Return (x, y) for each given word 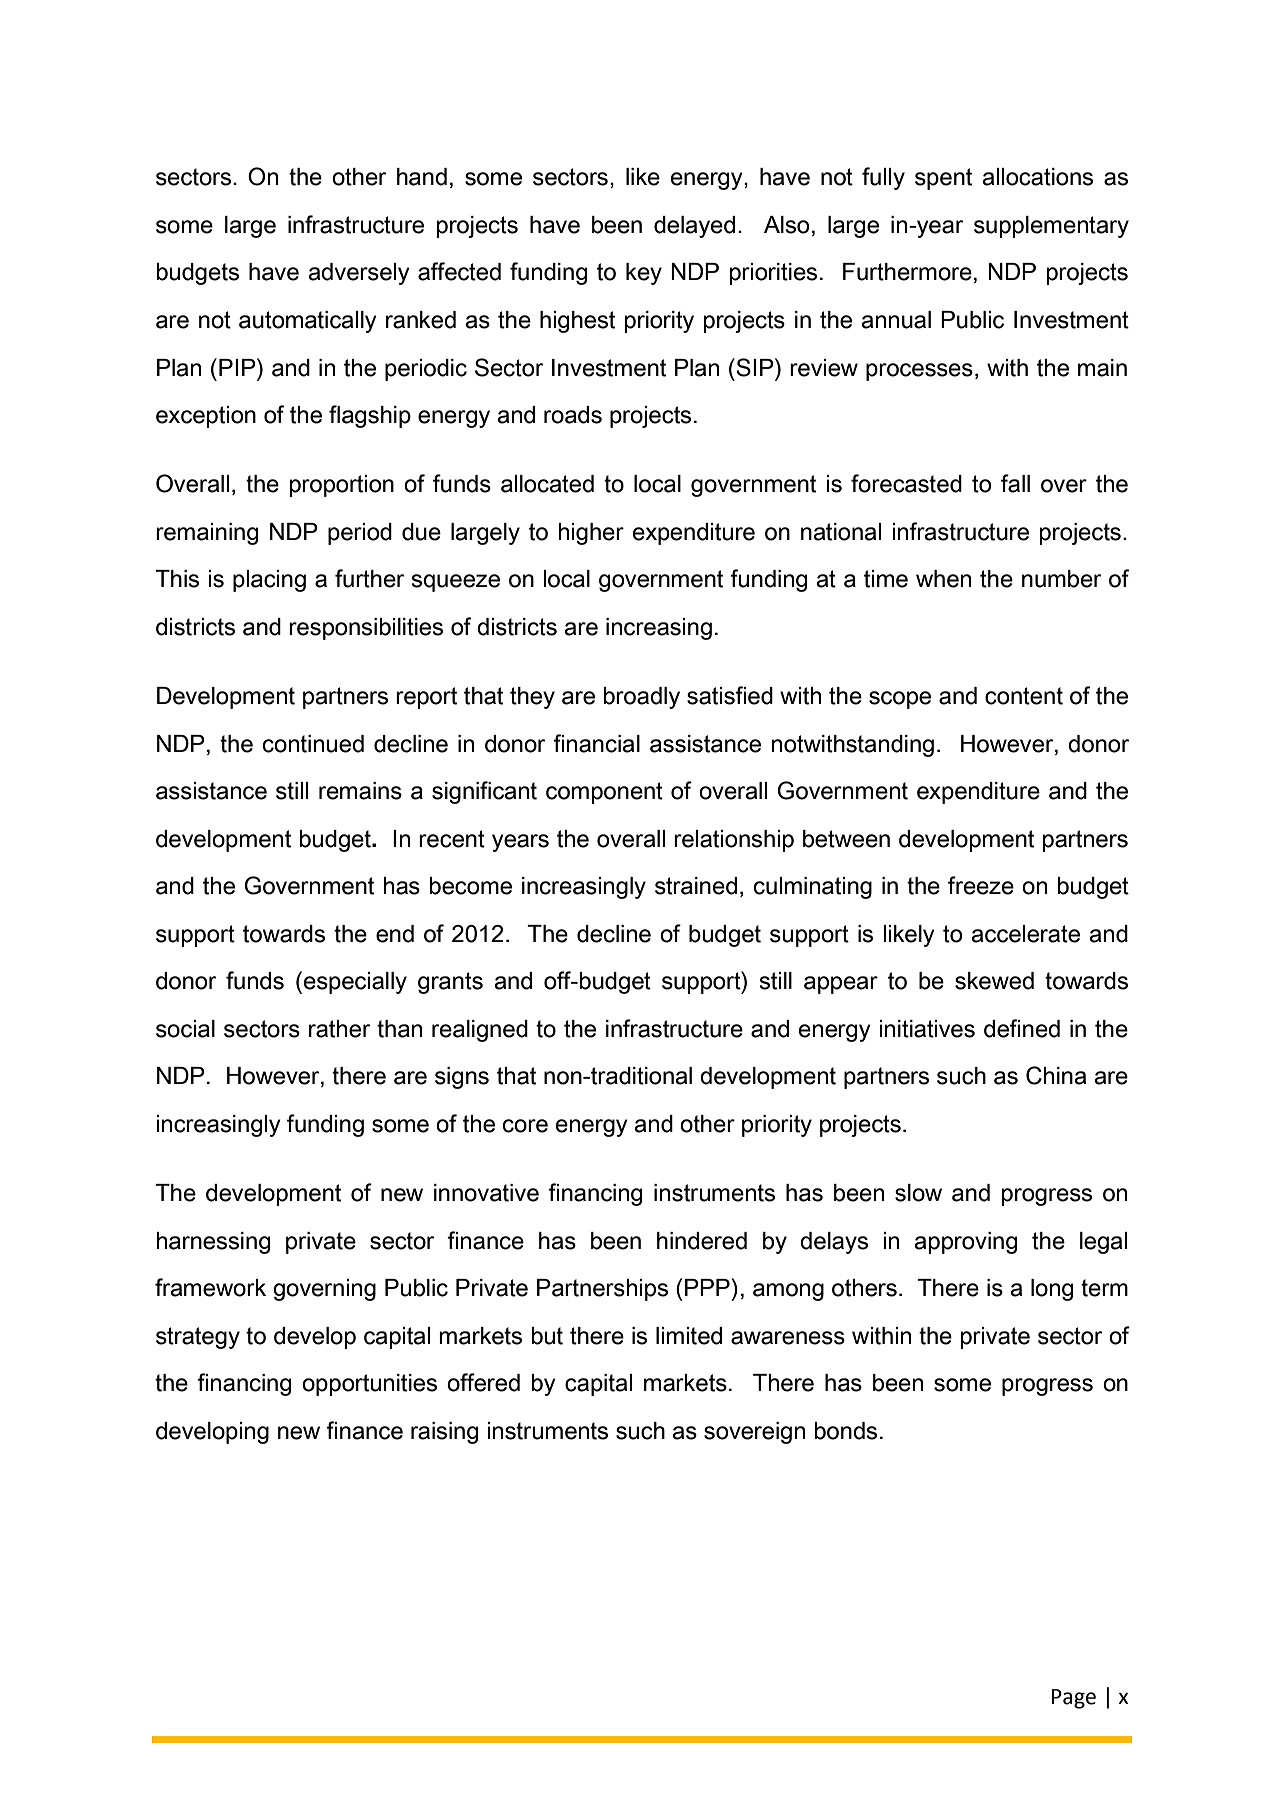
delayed (694, 227)
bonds (845, 1431)
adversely (359, 274)
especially (355, 983)
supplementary (1051, 227)
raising (444, 1433)
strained (696, 886)
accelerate (1026, 934)
